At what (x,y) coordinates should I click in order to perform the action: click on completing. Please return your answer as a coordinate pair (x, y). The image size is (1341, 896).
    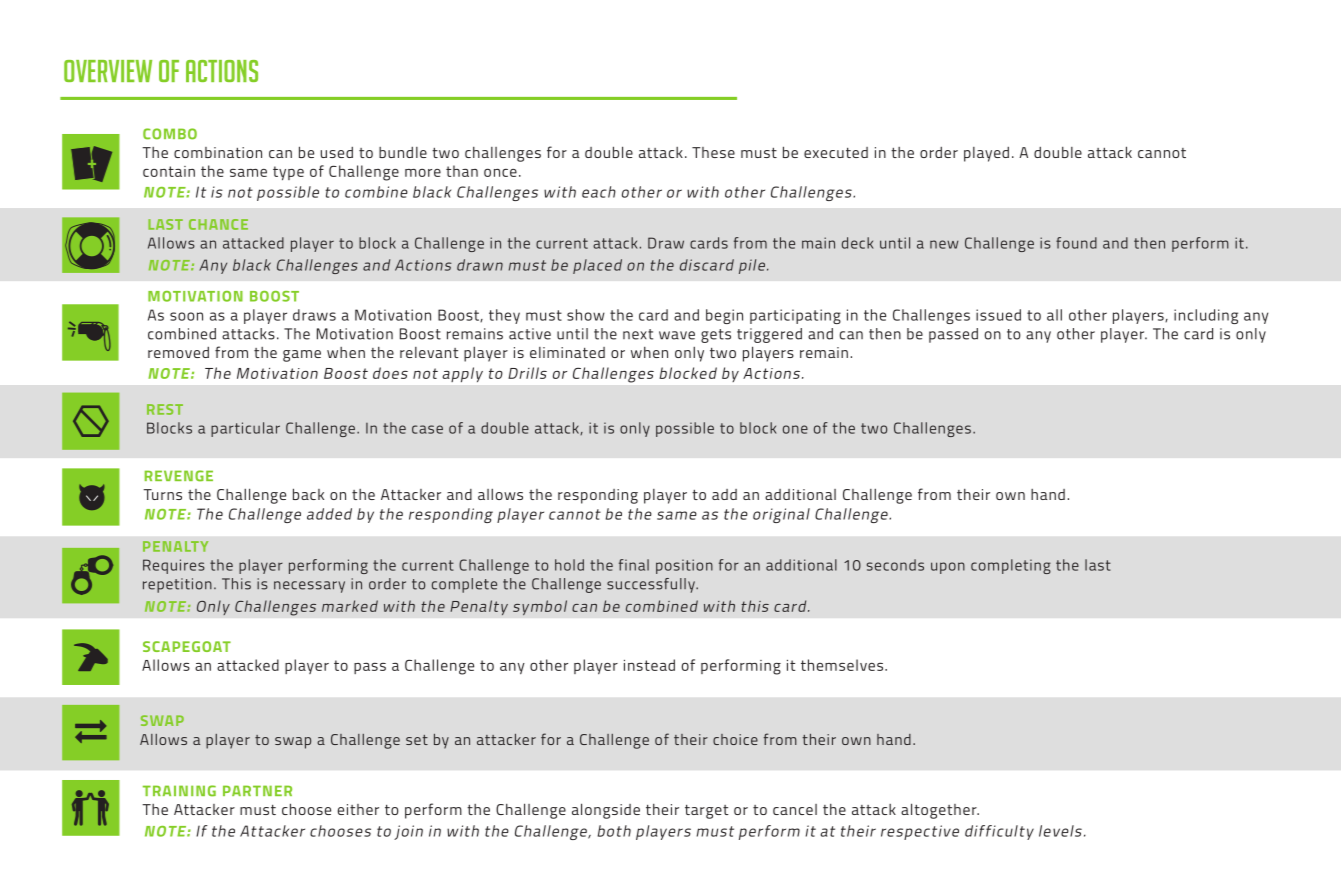
    Looking at the image, I should click on (1011, 566).
